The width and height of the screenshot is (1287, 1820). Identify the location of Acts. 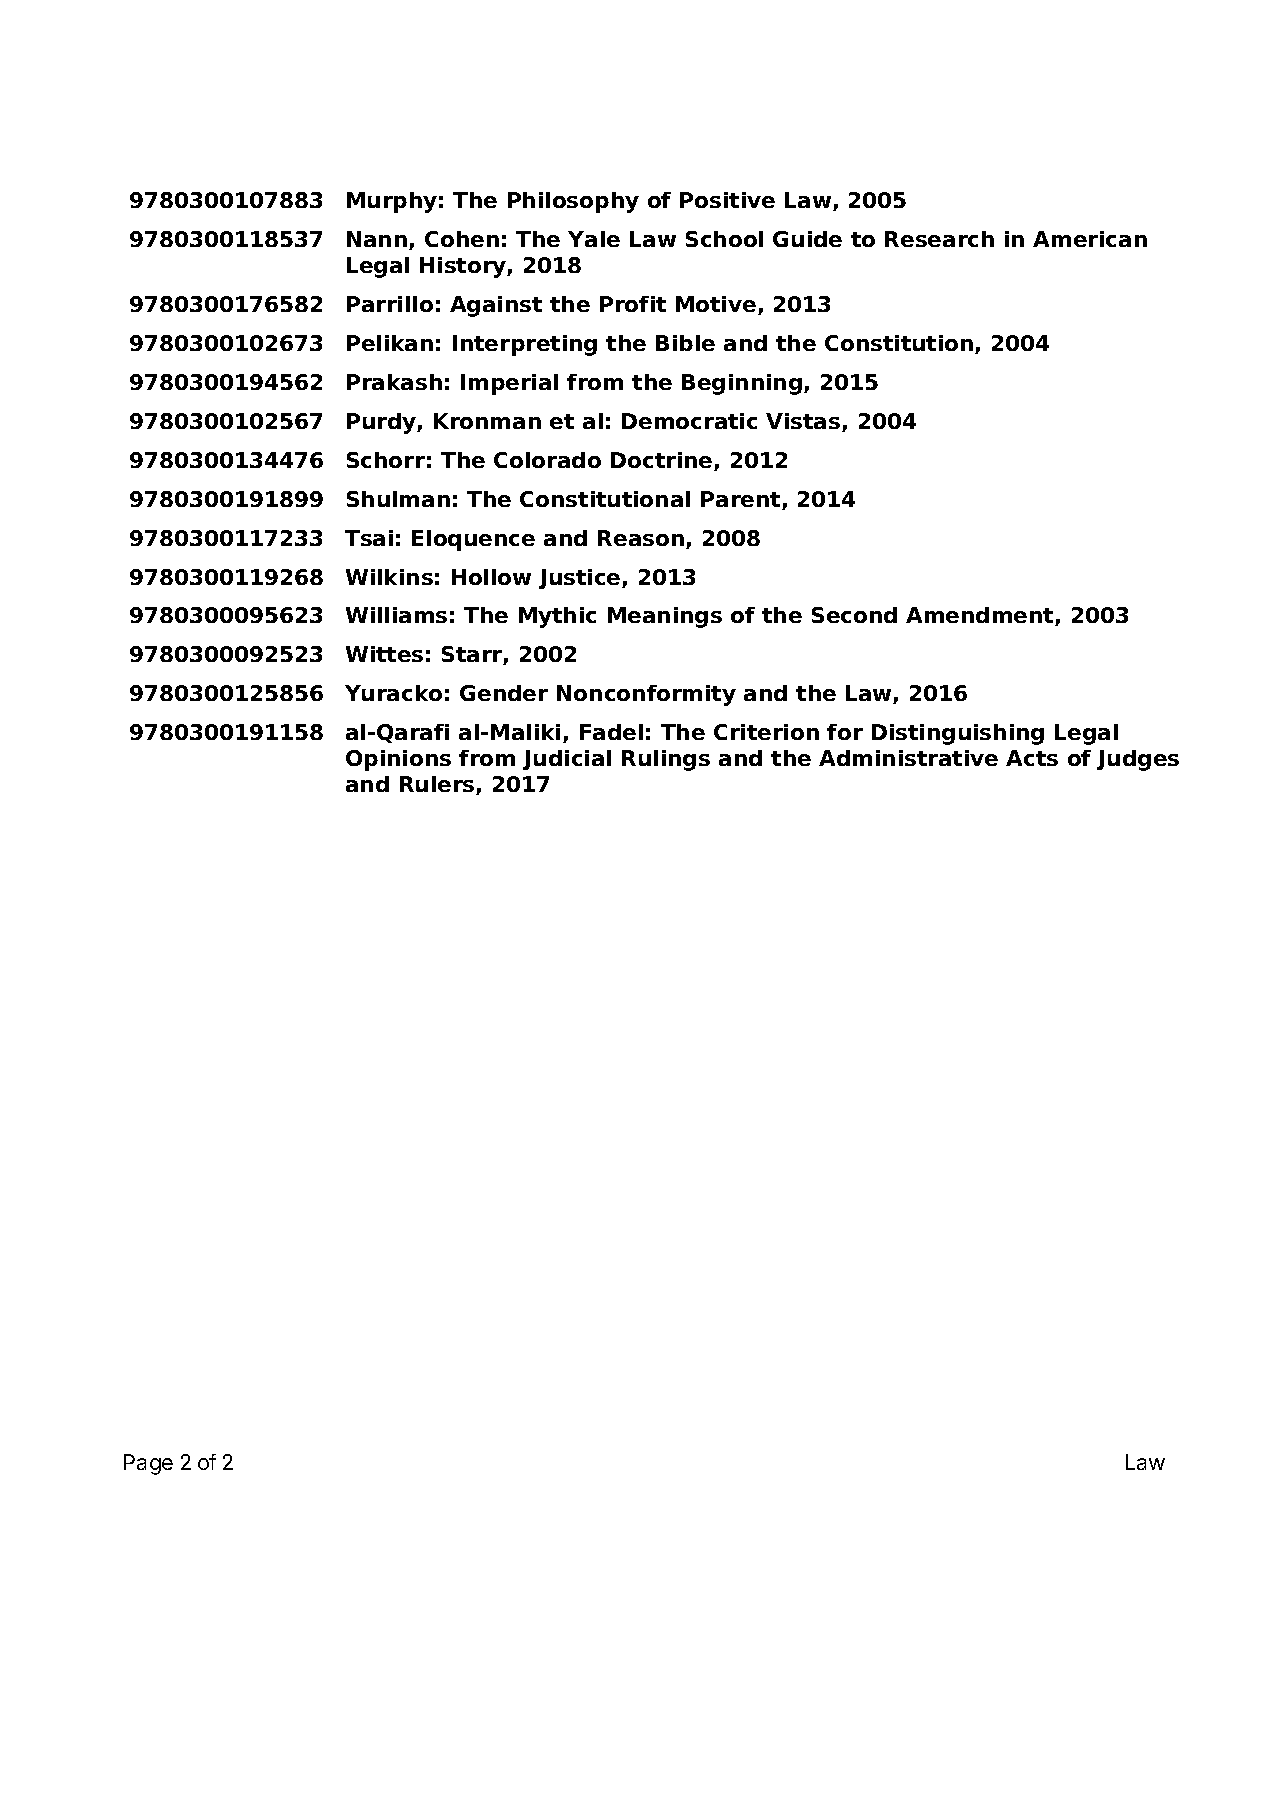
(1032, 758).
